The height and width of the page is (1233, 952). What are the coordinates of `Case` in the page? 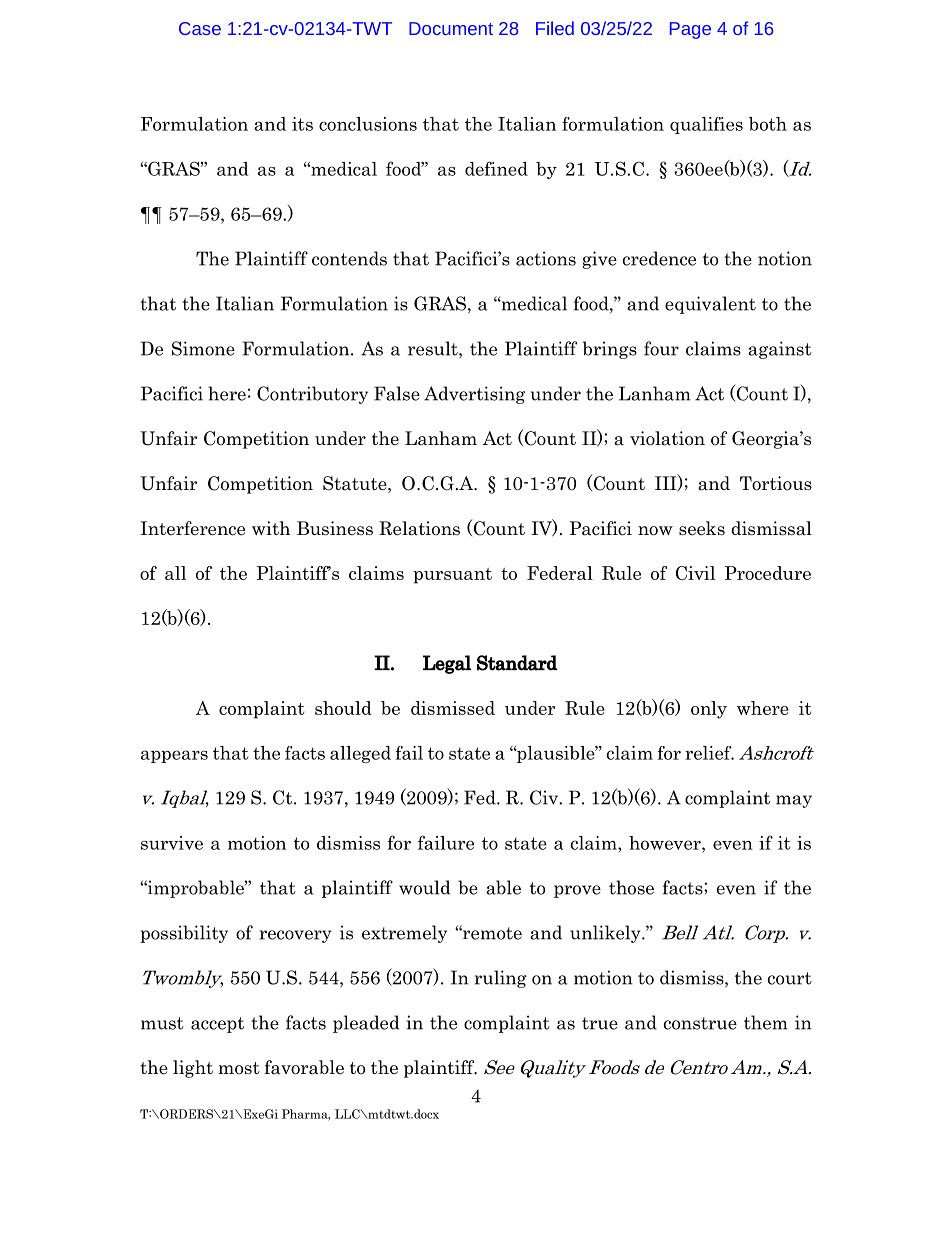 It's located at (200, 28).
